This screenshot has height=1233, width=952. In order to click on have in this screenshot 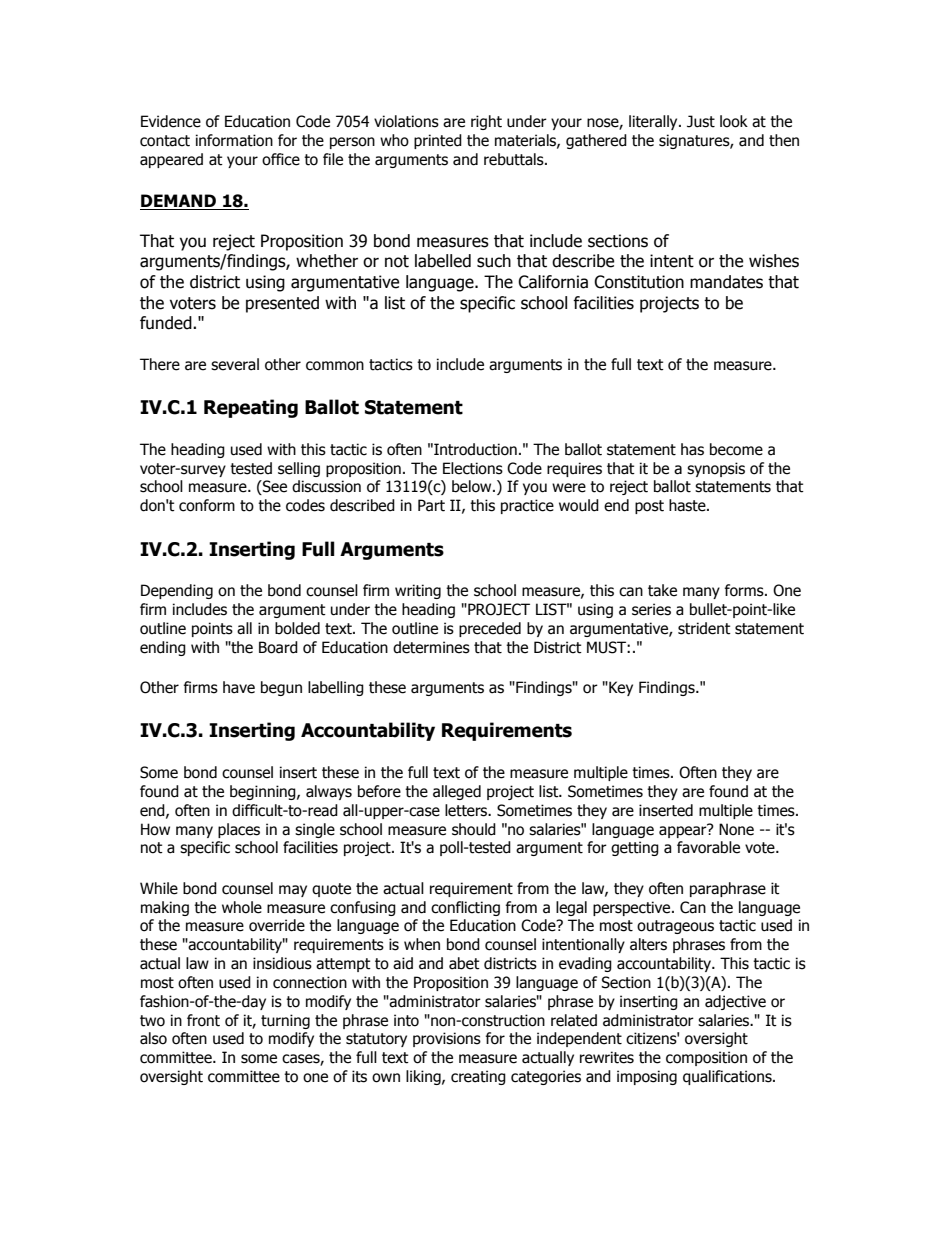, I will do `click(239, 687)`.
